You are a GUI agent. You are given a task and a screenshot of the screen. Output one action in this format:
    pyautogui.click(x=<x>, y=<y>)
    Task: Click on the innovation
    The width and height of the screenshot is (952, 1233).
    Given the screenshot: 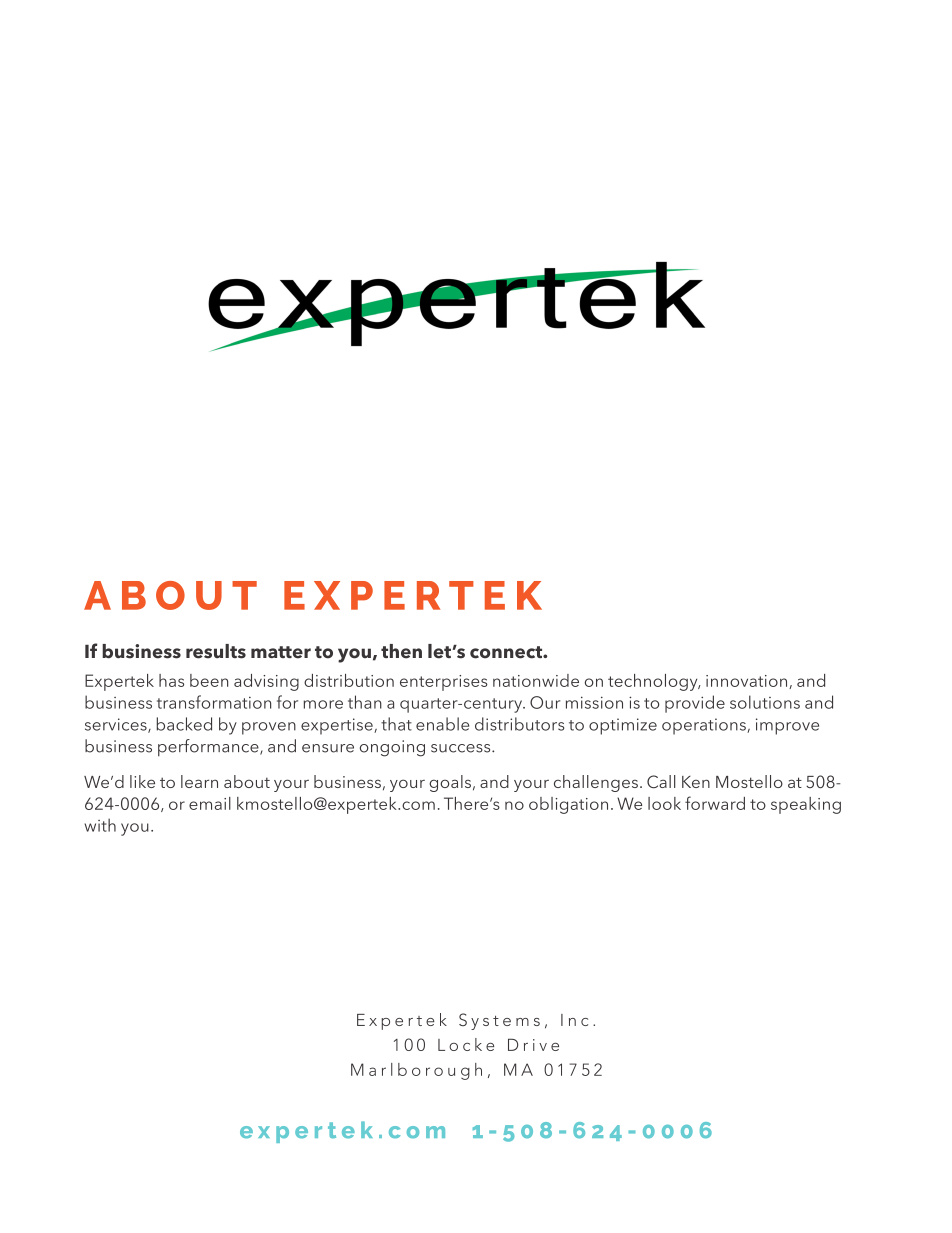 What is the action you would take?
    pyautogui.click(x=748, y=682)
